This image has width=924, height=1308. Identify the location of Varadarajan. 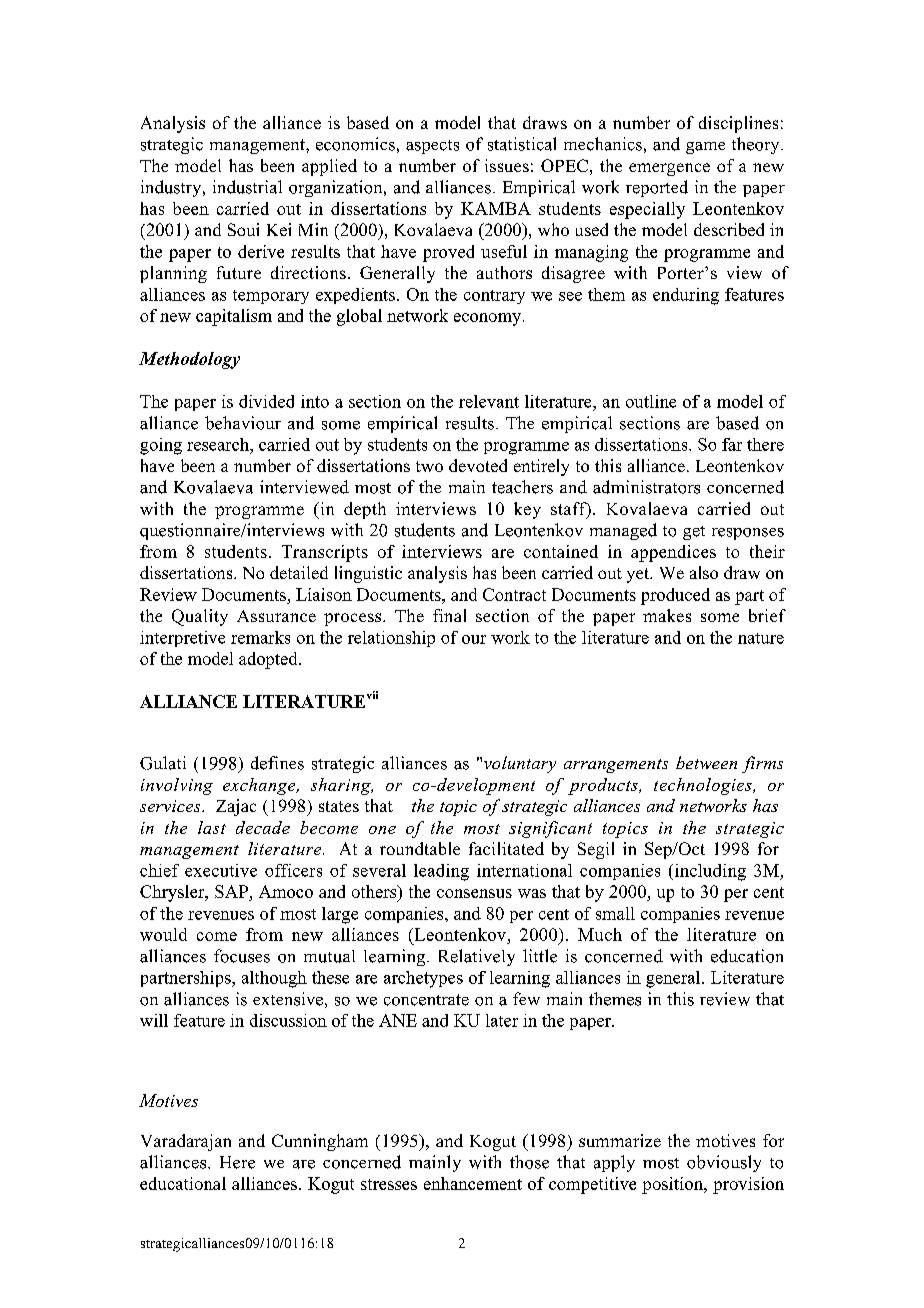
(186, 1142).
